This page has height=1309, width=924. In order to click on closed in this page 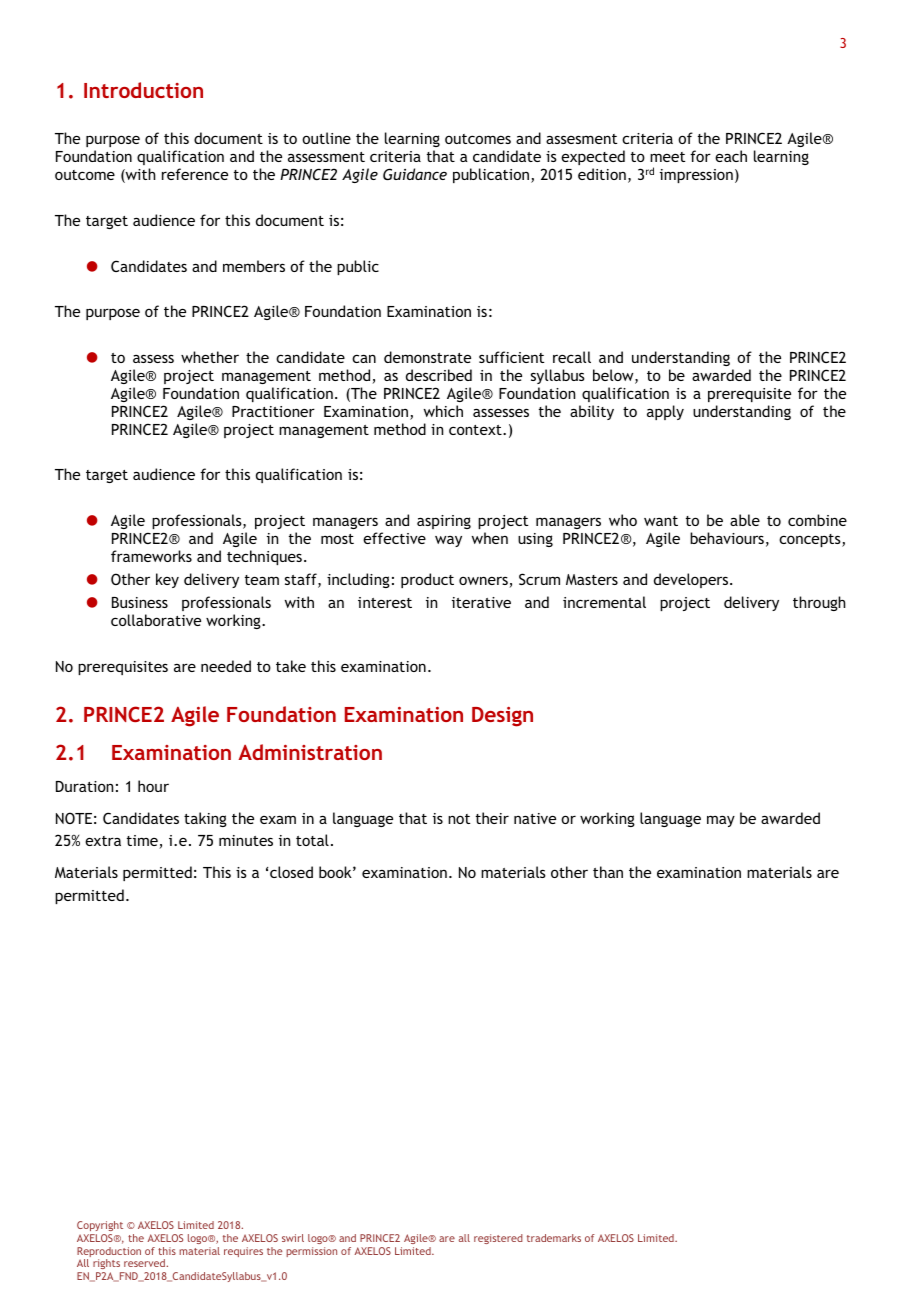, I will do `click(291, 872)`.
